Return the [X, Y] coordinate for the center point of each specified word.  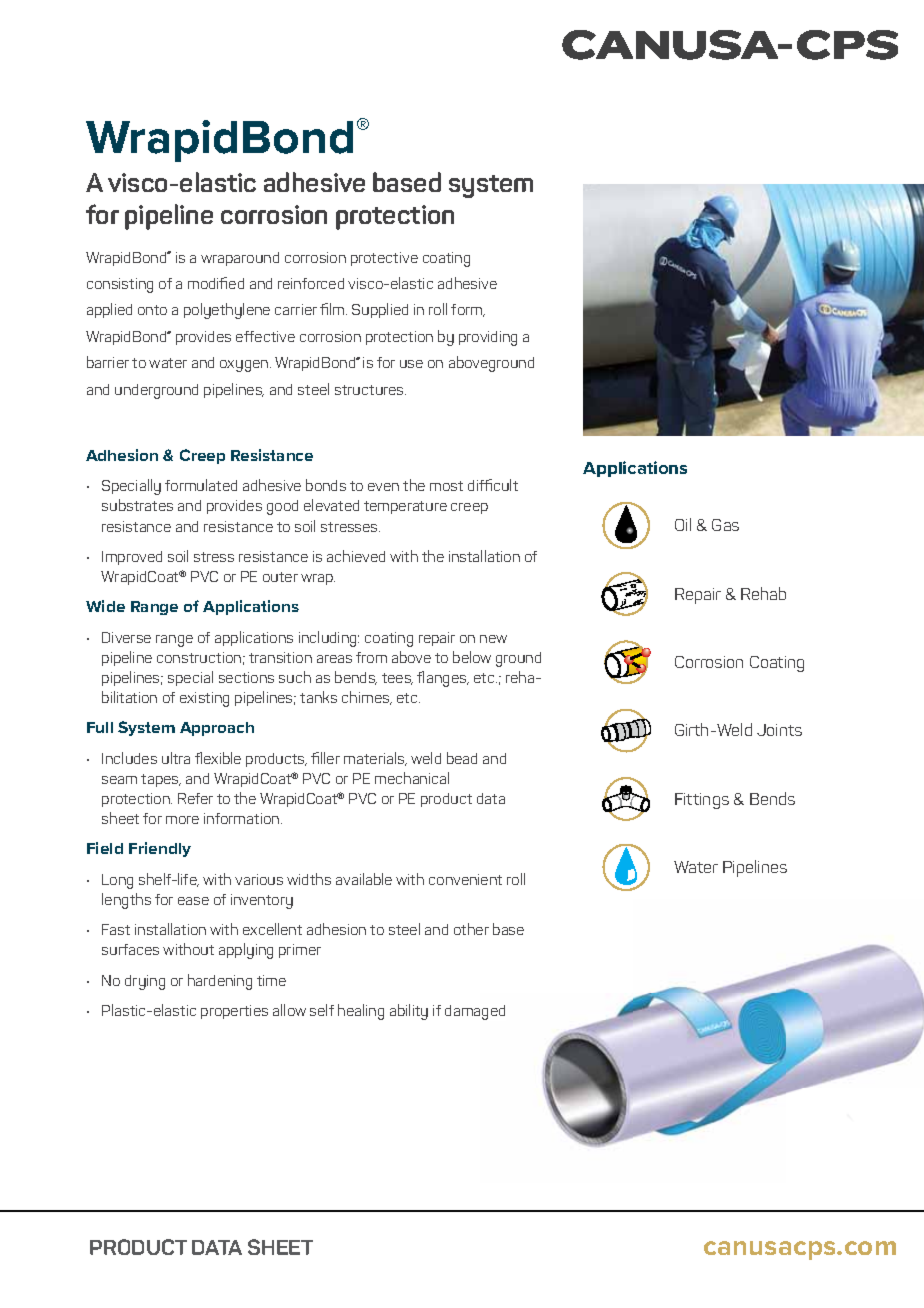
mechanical [412, 778]
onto [152, 310]
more [182, 820]
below [472, 657]
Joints [779, 730]
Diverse [126, 637]
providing [488, 338]
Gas [725, 525]
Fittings [702, 801]
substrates [137, 505]
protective [384, 259]
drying [145, 982]
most [446, 486]
